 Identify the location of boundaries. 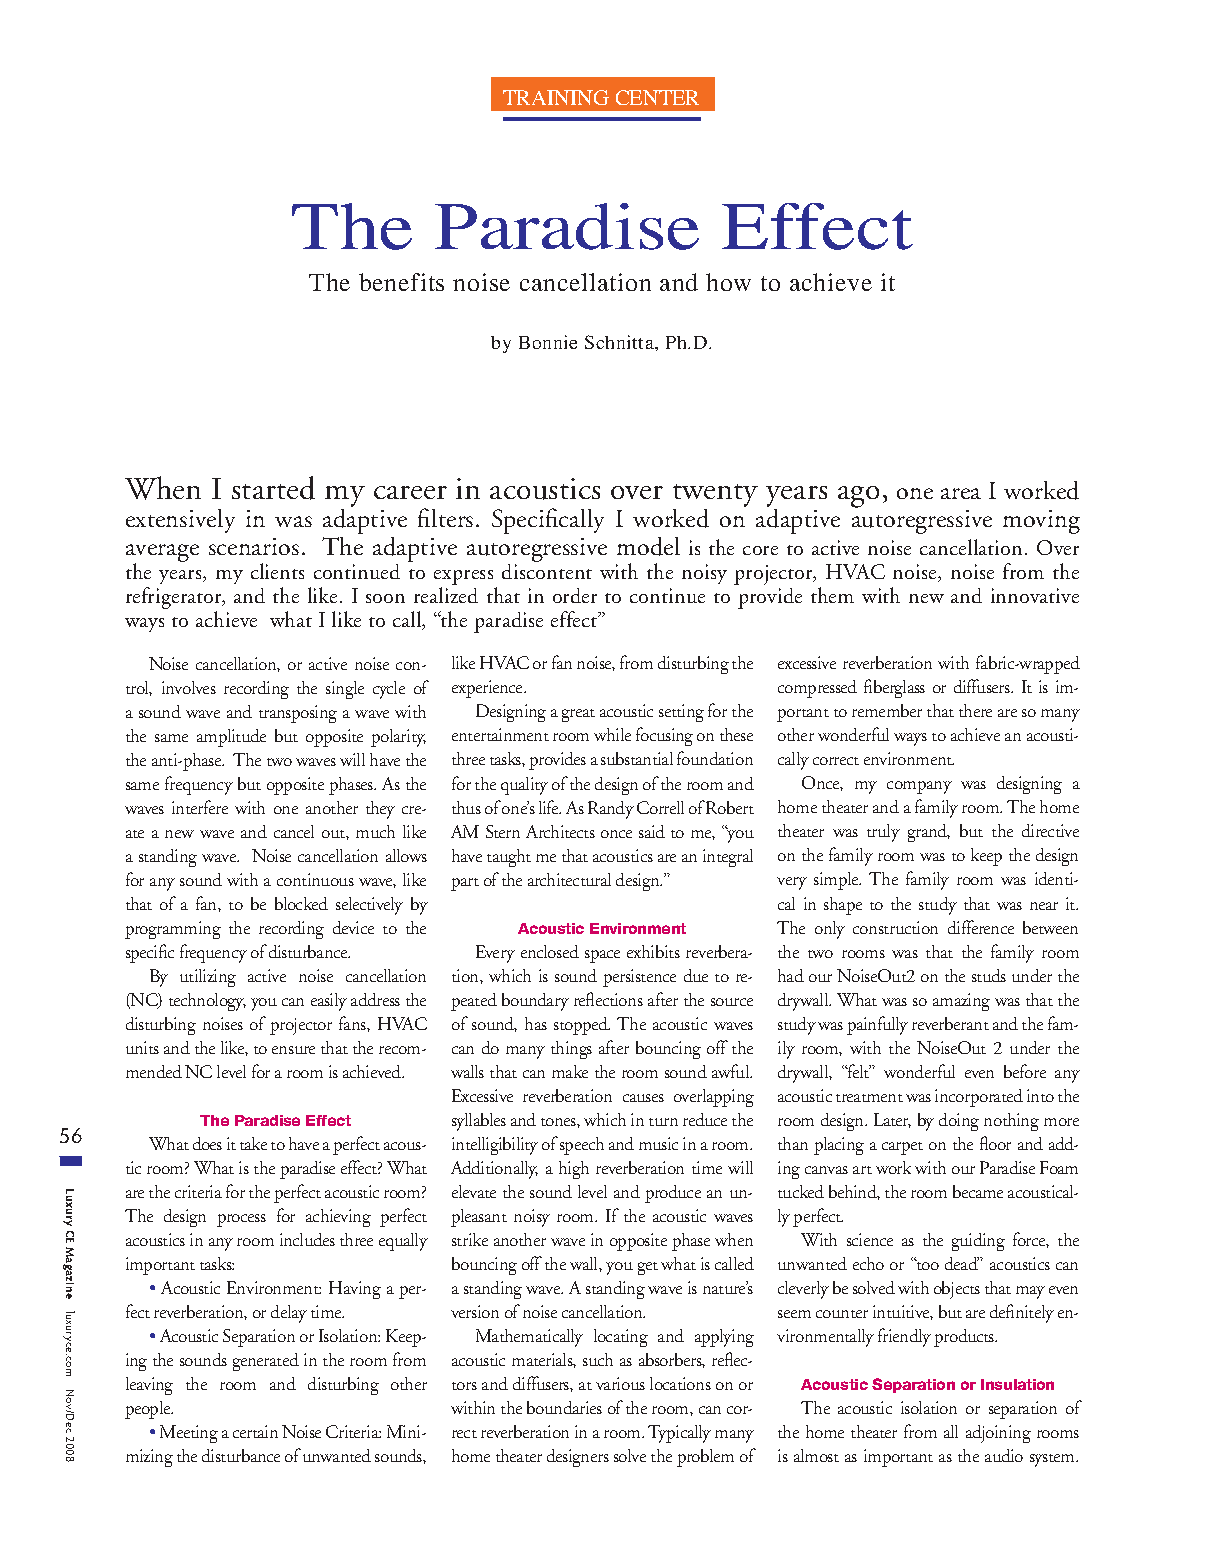
(564, 1407).
